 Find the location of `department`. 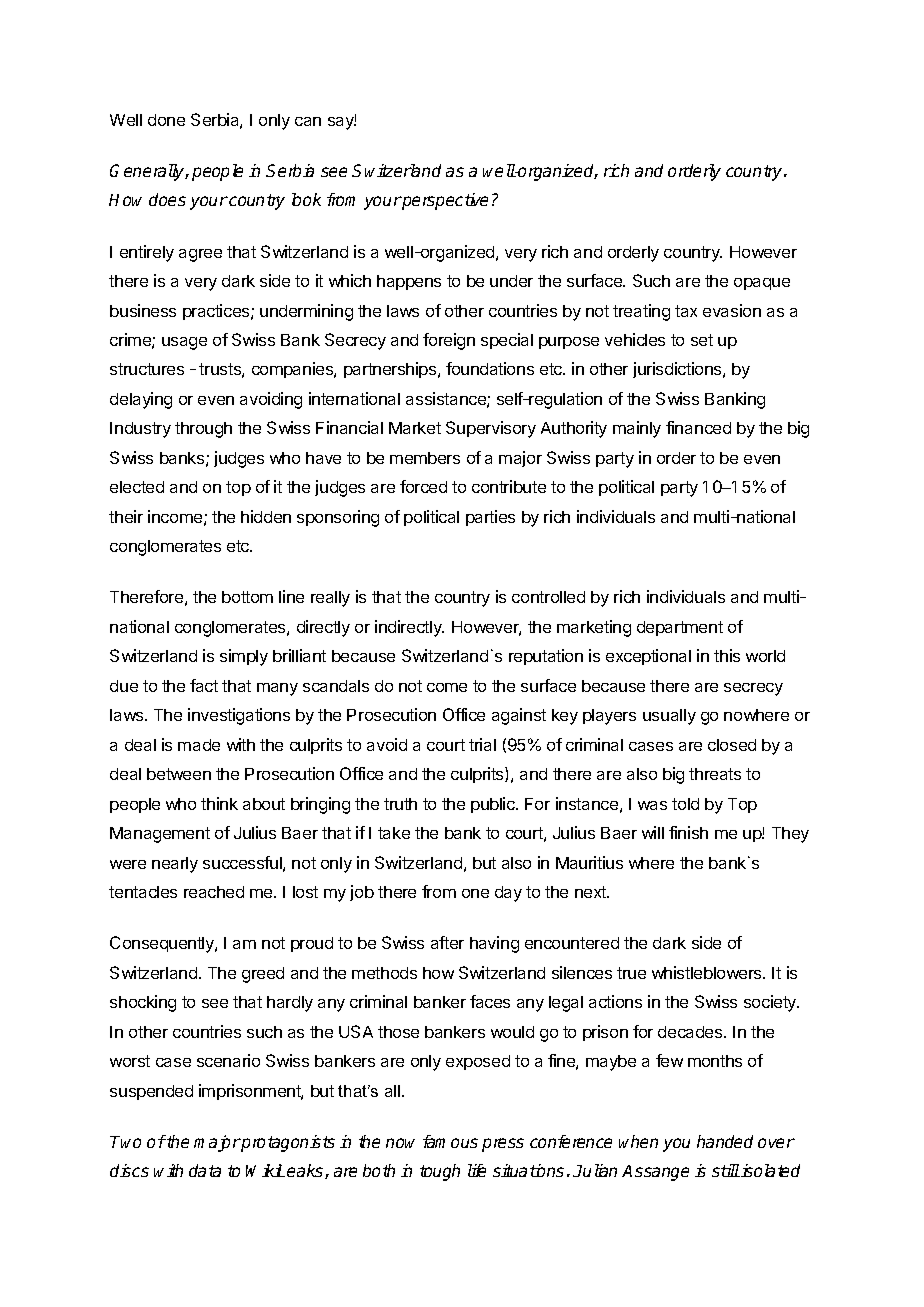

department is located at coordinates (680, 628).
